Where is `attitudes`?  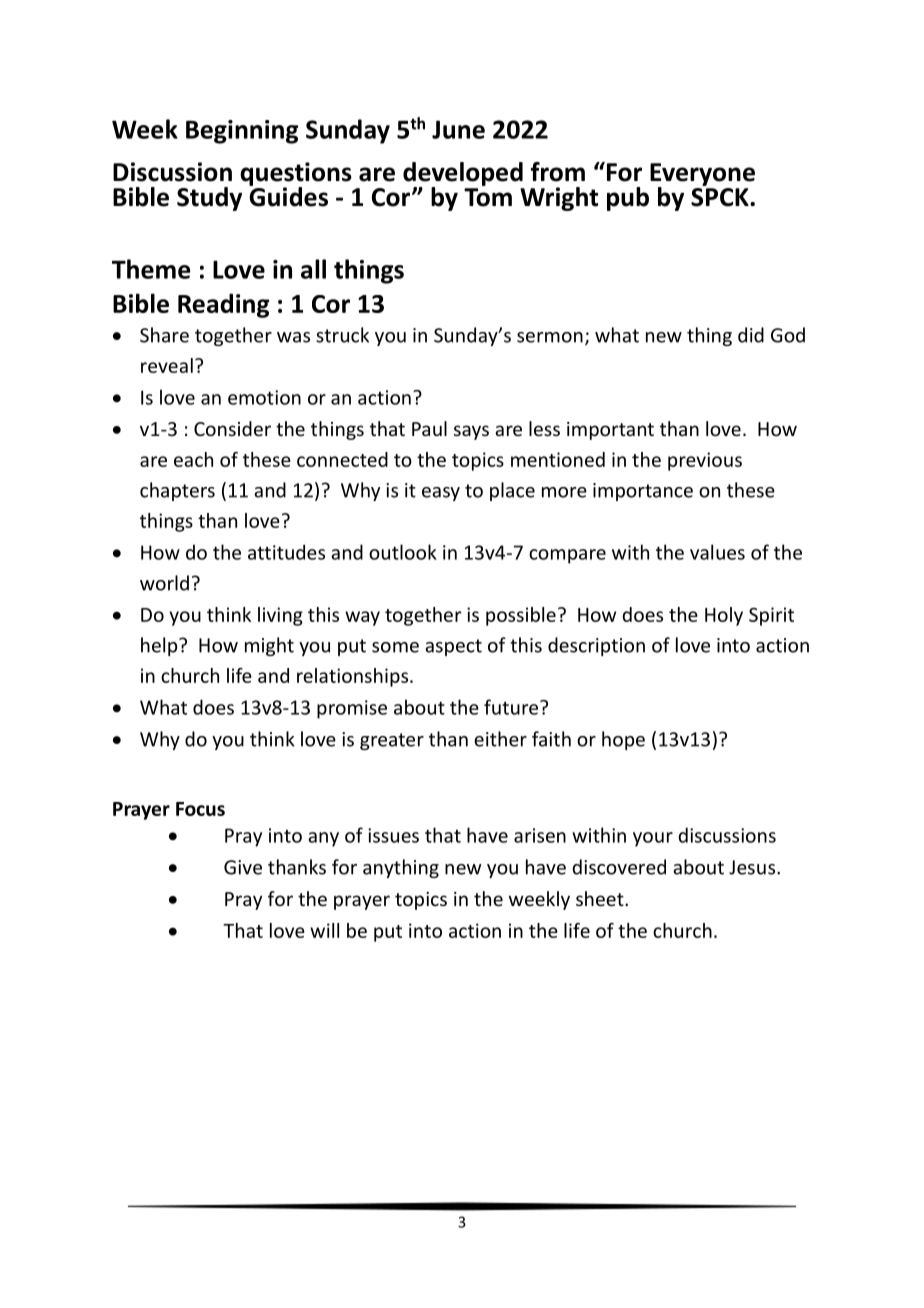
attitudes is located at coordinates (286, 552).
